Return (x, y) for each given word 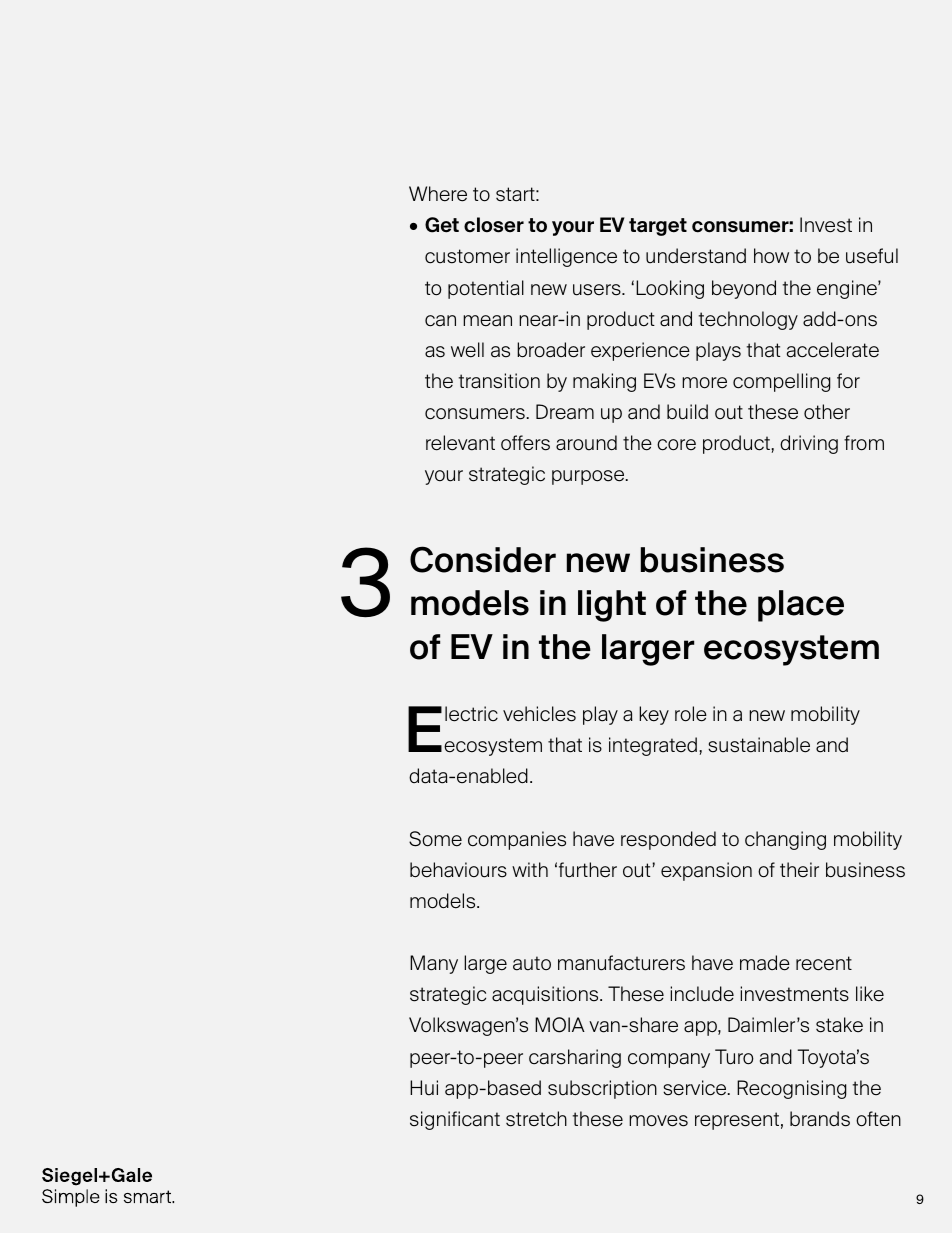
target (658, 227)
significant (455, 1120)
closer (494, 225)
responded (668, 840)
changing (785, 840)
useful (872, 256)
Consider (483, 559)
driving (809, 444)
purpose (589, 477)
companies (517, 840)
